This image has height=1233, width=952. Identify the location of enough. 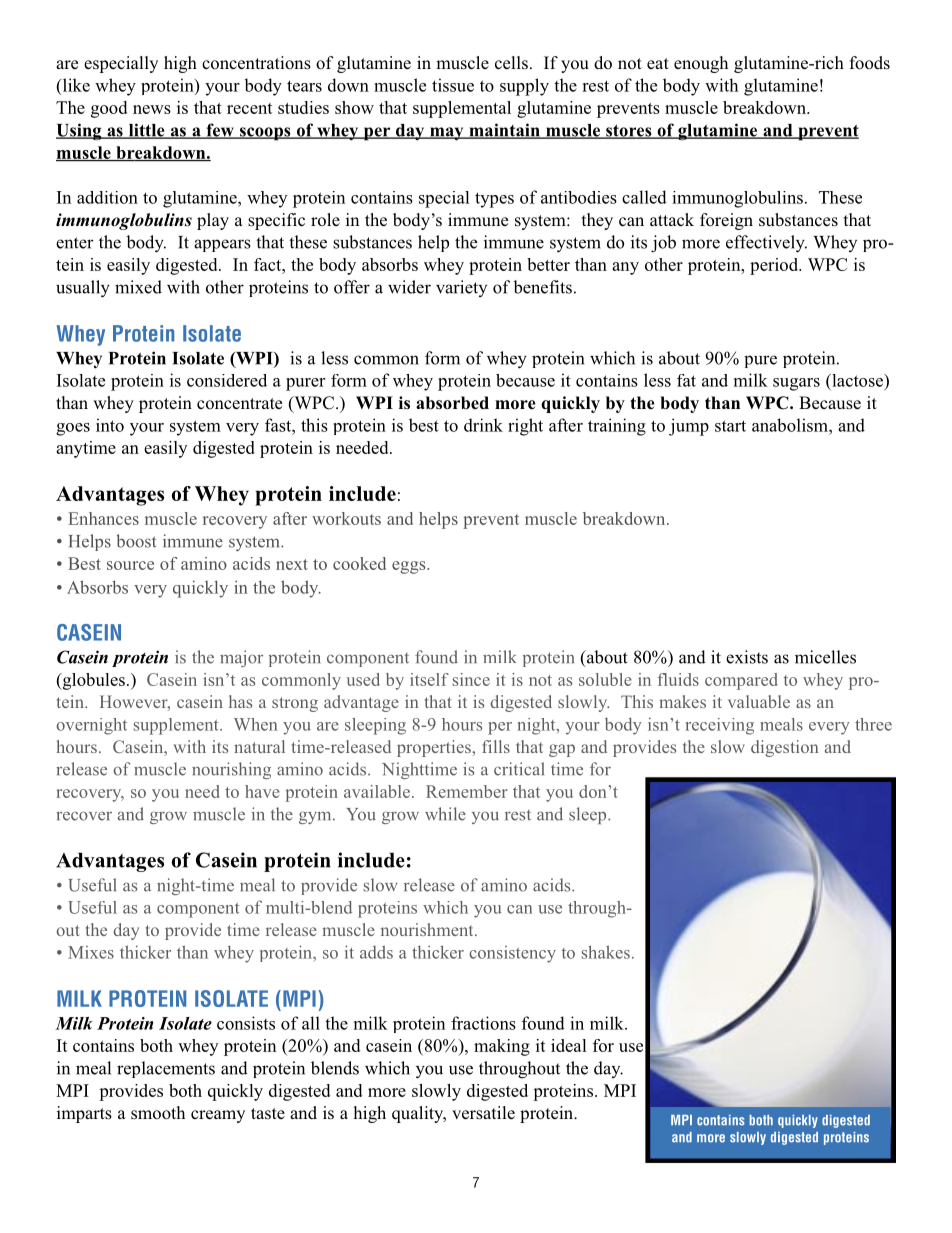
(701, 64).
